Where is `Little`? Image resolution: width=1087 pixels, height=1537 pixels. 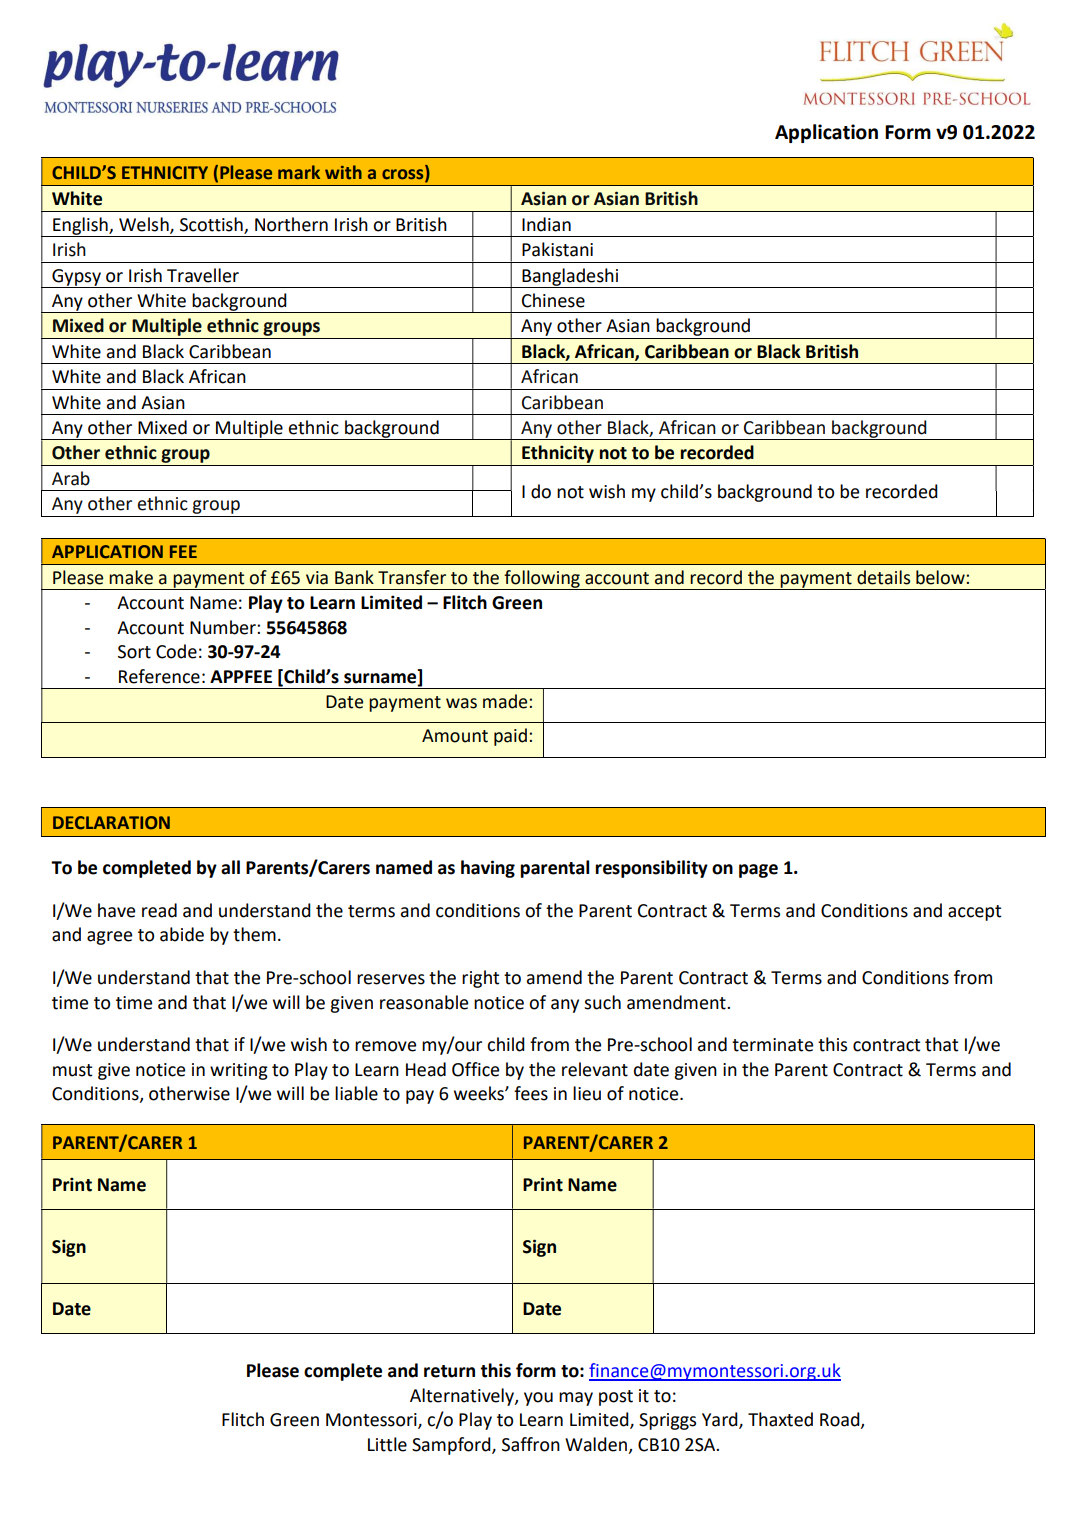 Little is located at coordinates (387, 1444).
